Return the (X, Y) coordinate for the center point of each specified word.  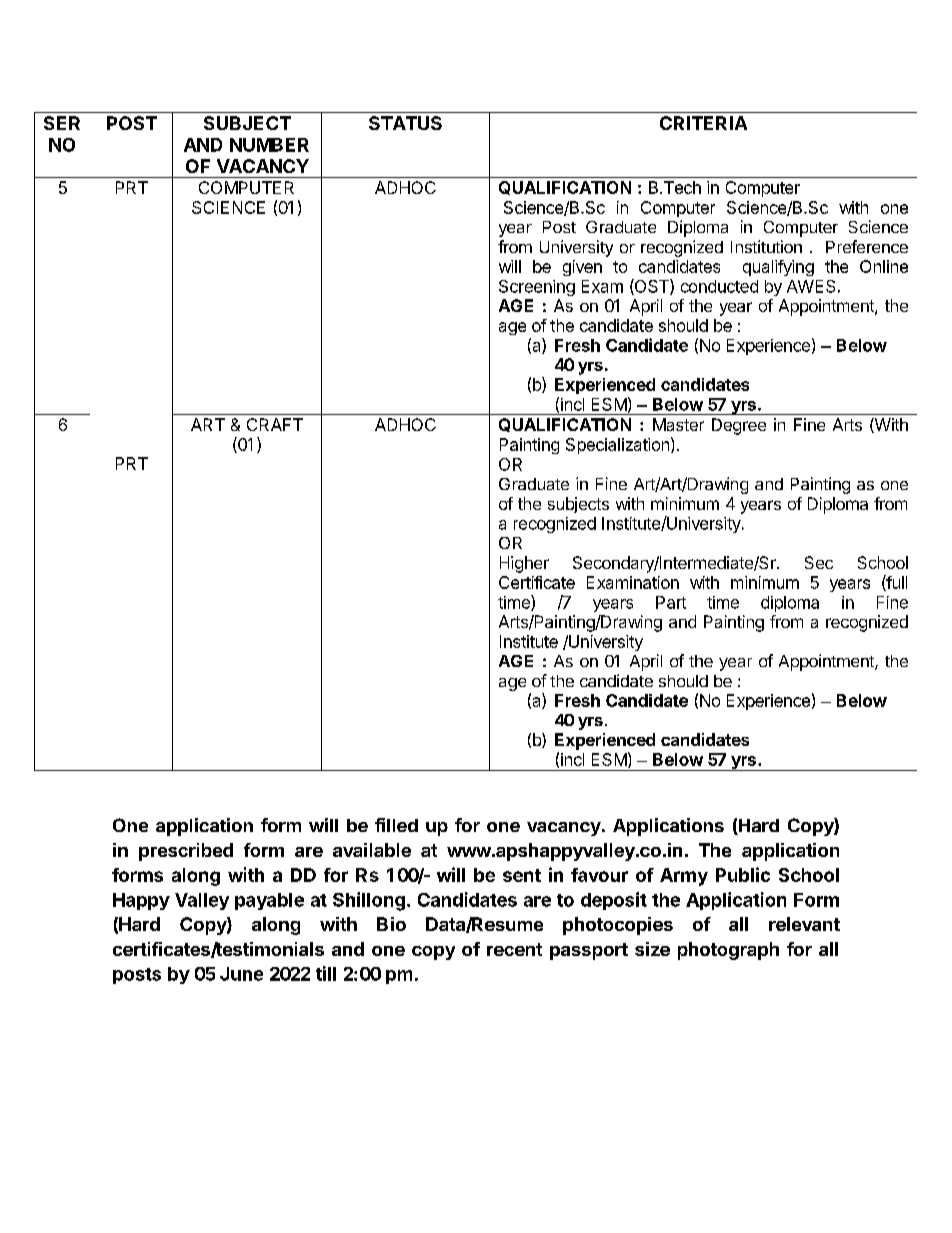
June (241, 974)
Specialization (617, 446)
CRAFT (275, 424)
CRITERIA (703, 123)
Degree (739, 426)
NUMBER (269, 145)
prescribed (186, 852)
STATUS (405, 123)
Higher (524, 564)
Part (671, 602)
